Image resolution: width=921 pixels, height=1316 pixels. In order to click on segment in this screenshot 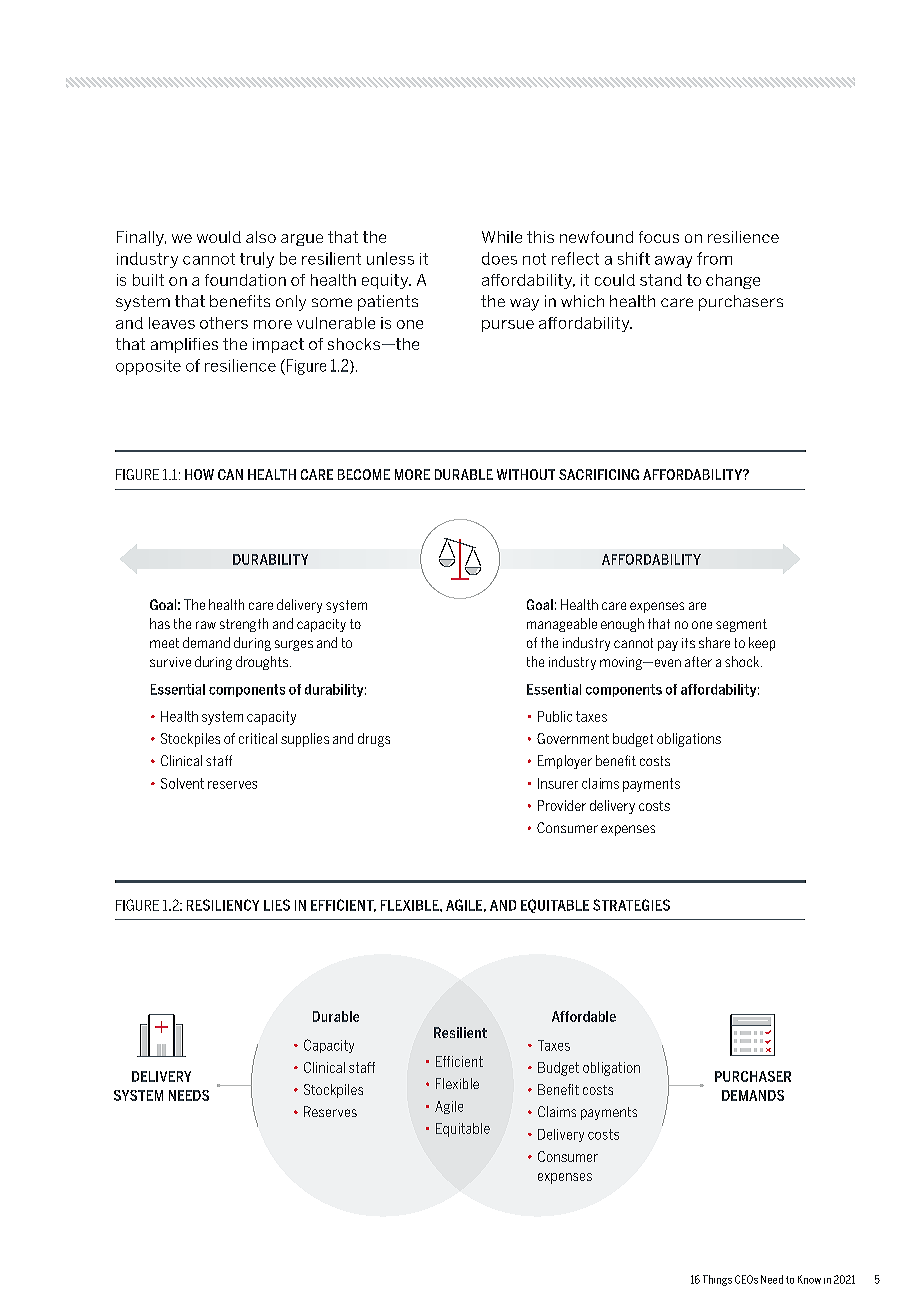, I will do `click(741, 625)`.
